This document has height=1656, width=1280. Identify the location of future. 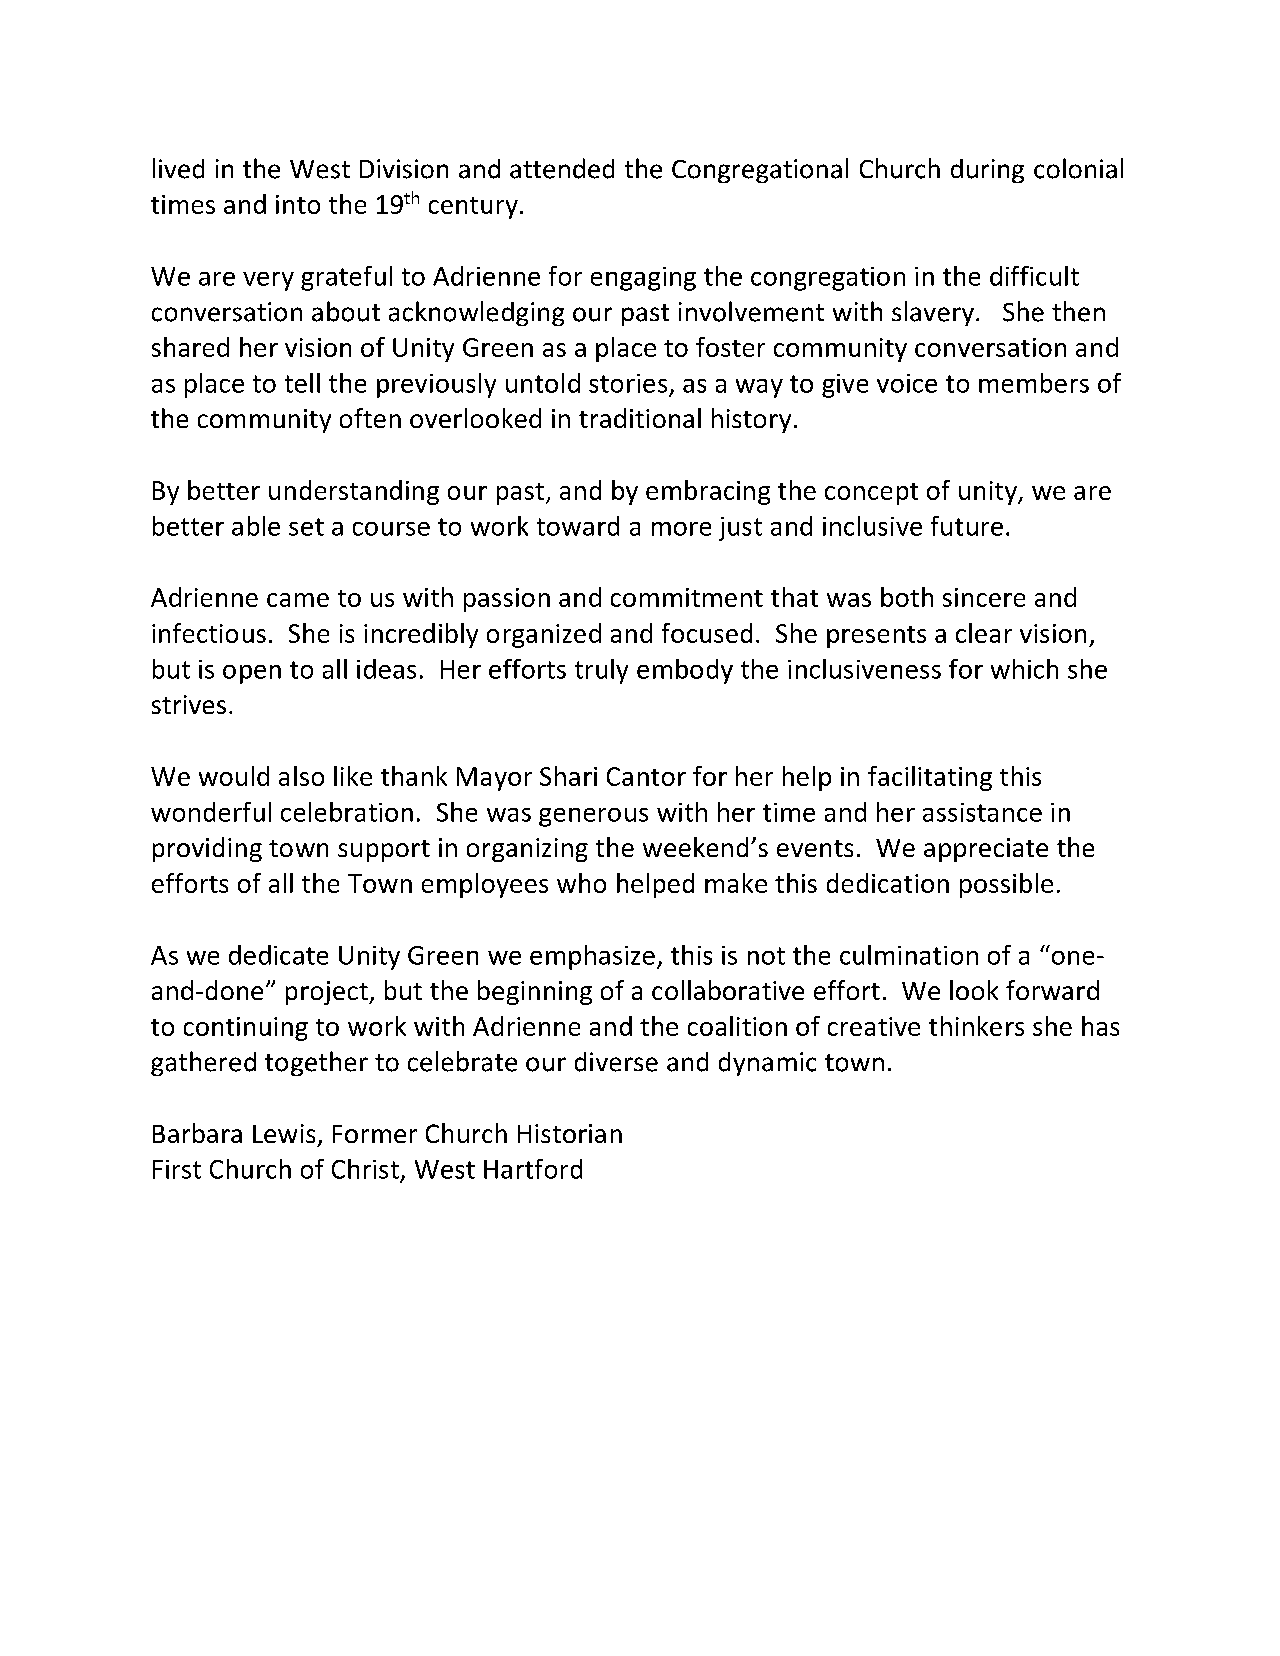
(967, 526).
